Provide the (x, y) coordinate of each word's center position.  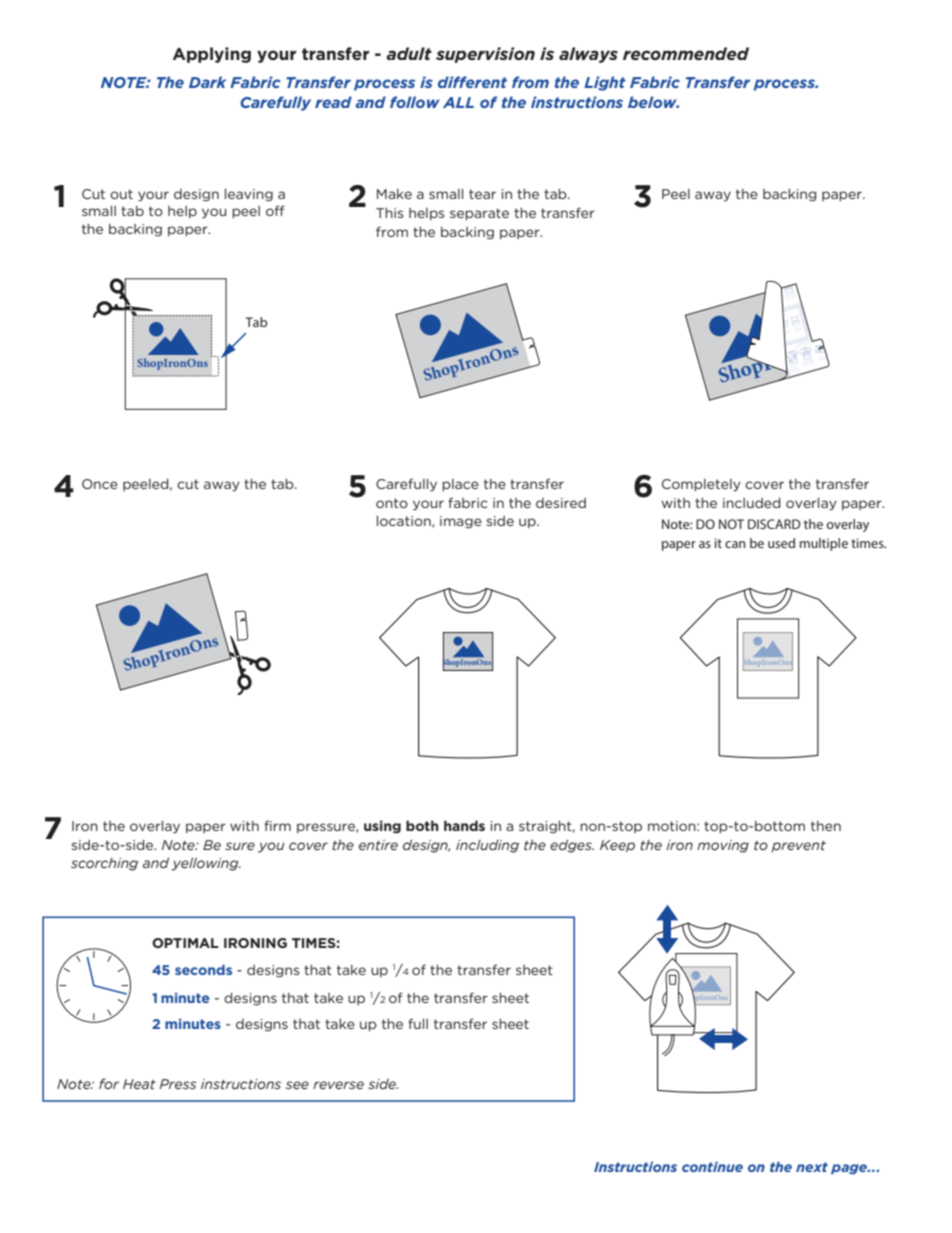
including (487, 846)
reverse (338, 1085)
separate (479, 214)
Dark (207, 82)
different (472, 82)
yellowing (206, 864)
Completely (701, 485)
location (405, 522)
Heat (139, 1084)
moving (723, 846)
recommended (686, 53)
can (735, 544)
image (461, 522)
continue (712, 1167)
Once (100, 484)
